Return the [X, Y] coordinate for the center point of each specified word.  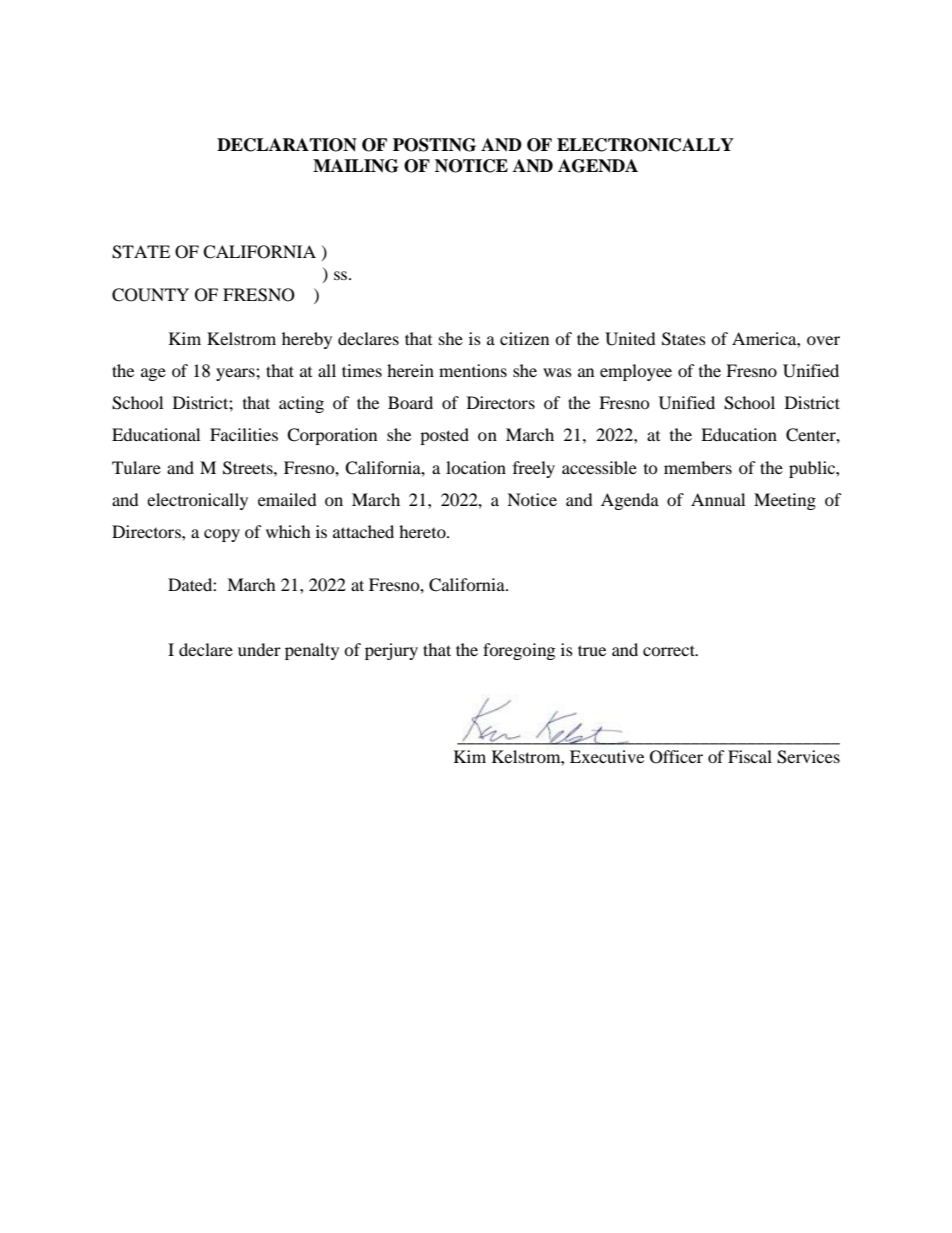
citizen [524, 338]
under [259, 649]
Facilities [244, 434]
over [823, 340]
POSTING [434, 145]
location [476, 467]
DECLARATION [287, 145]
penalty [312, 651]
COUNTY [150, 295]
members [698, 467]
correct [670, 650]
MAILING [355, 166]
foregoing [519, 651]
